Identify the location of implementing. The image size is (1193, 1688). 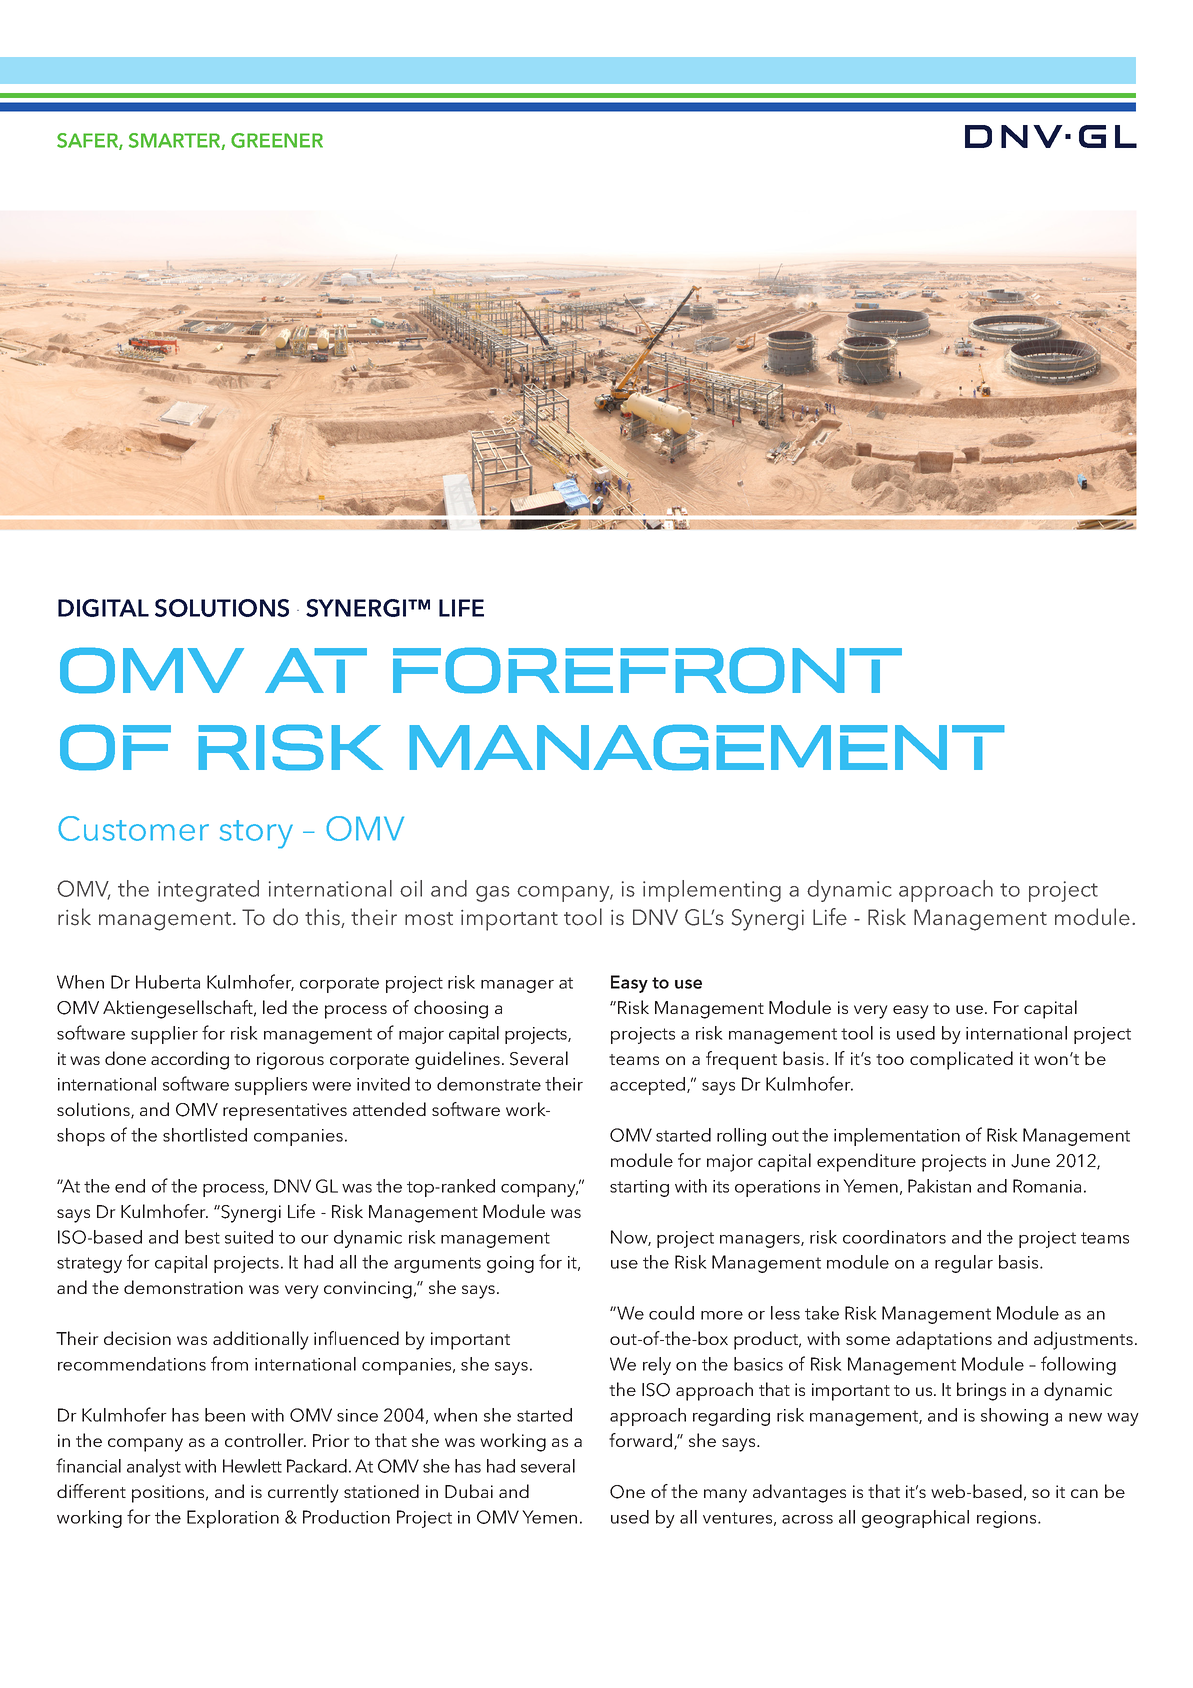
(712, 891).
